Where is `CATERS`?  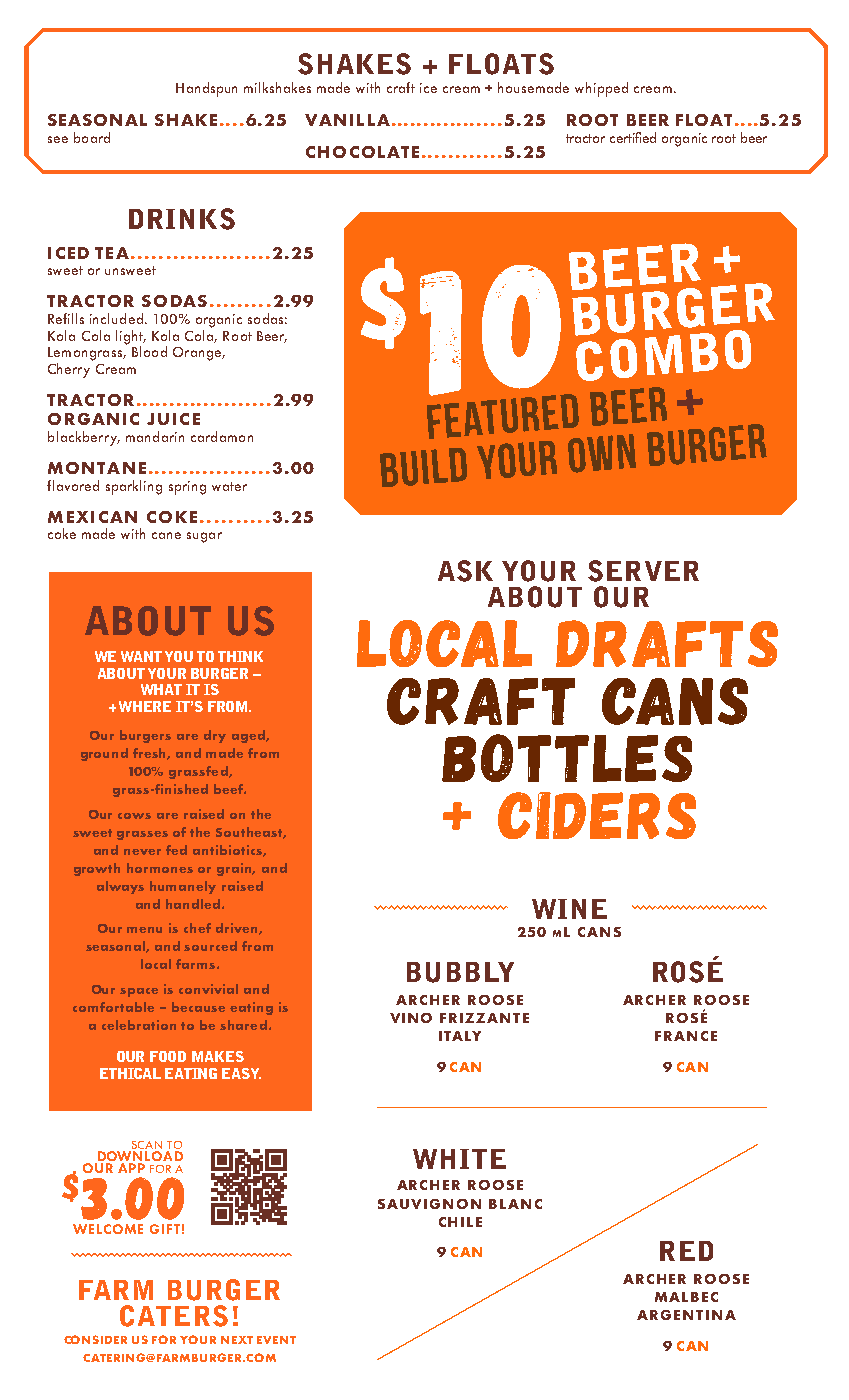
CATERS is located at coordinates (174, 1316).
